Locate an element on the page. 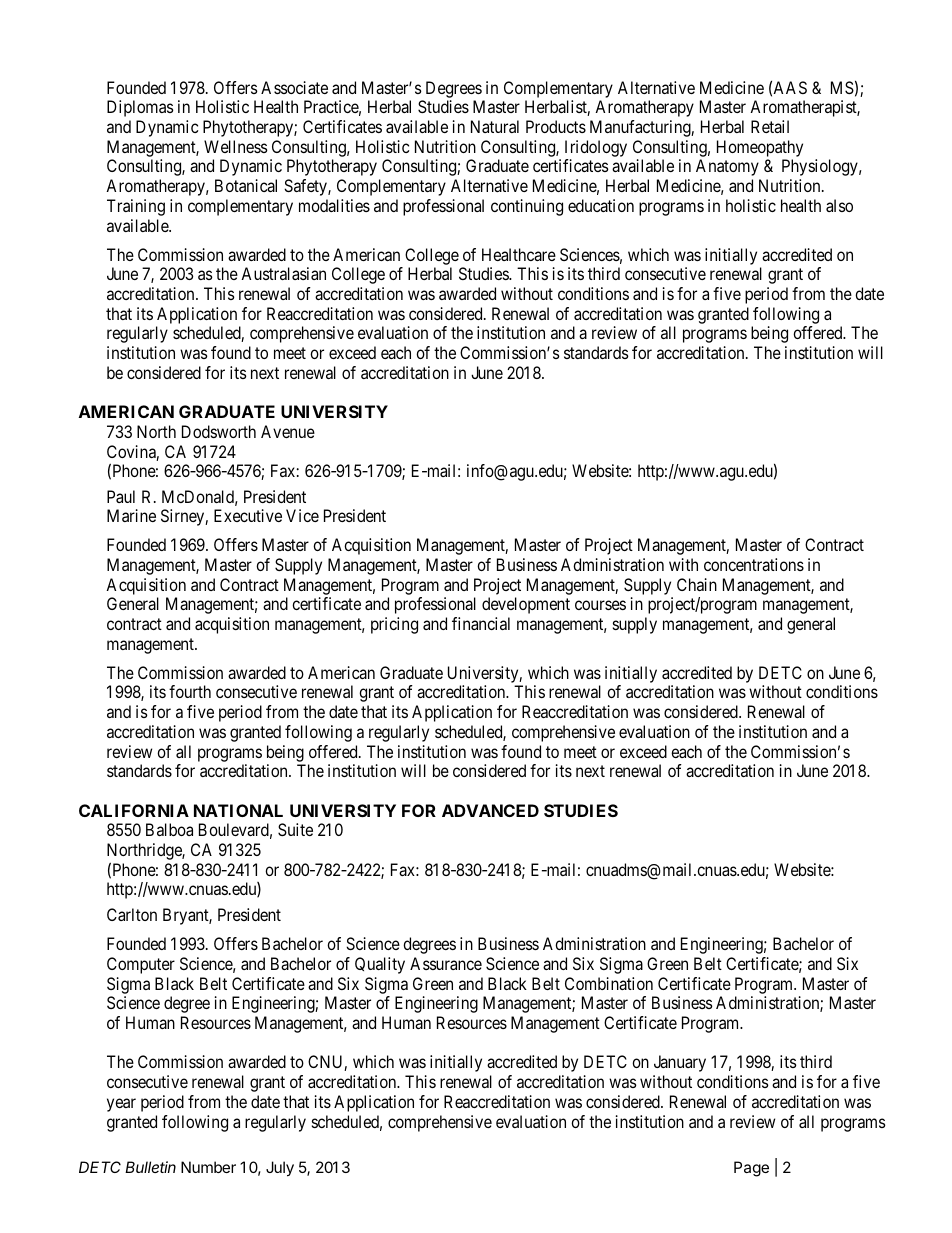  Natural is located at coordinates (495, 126).
